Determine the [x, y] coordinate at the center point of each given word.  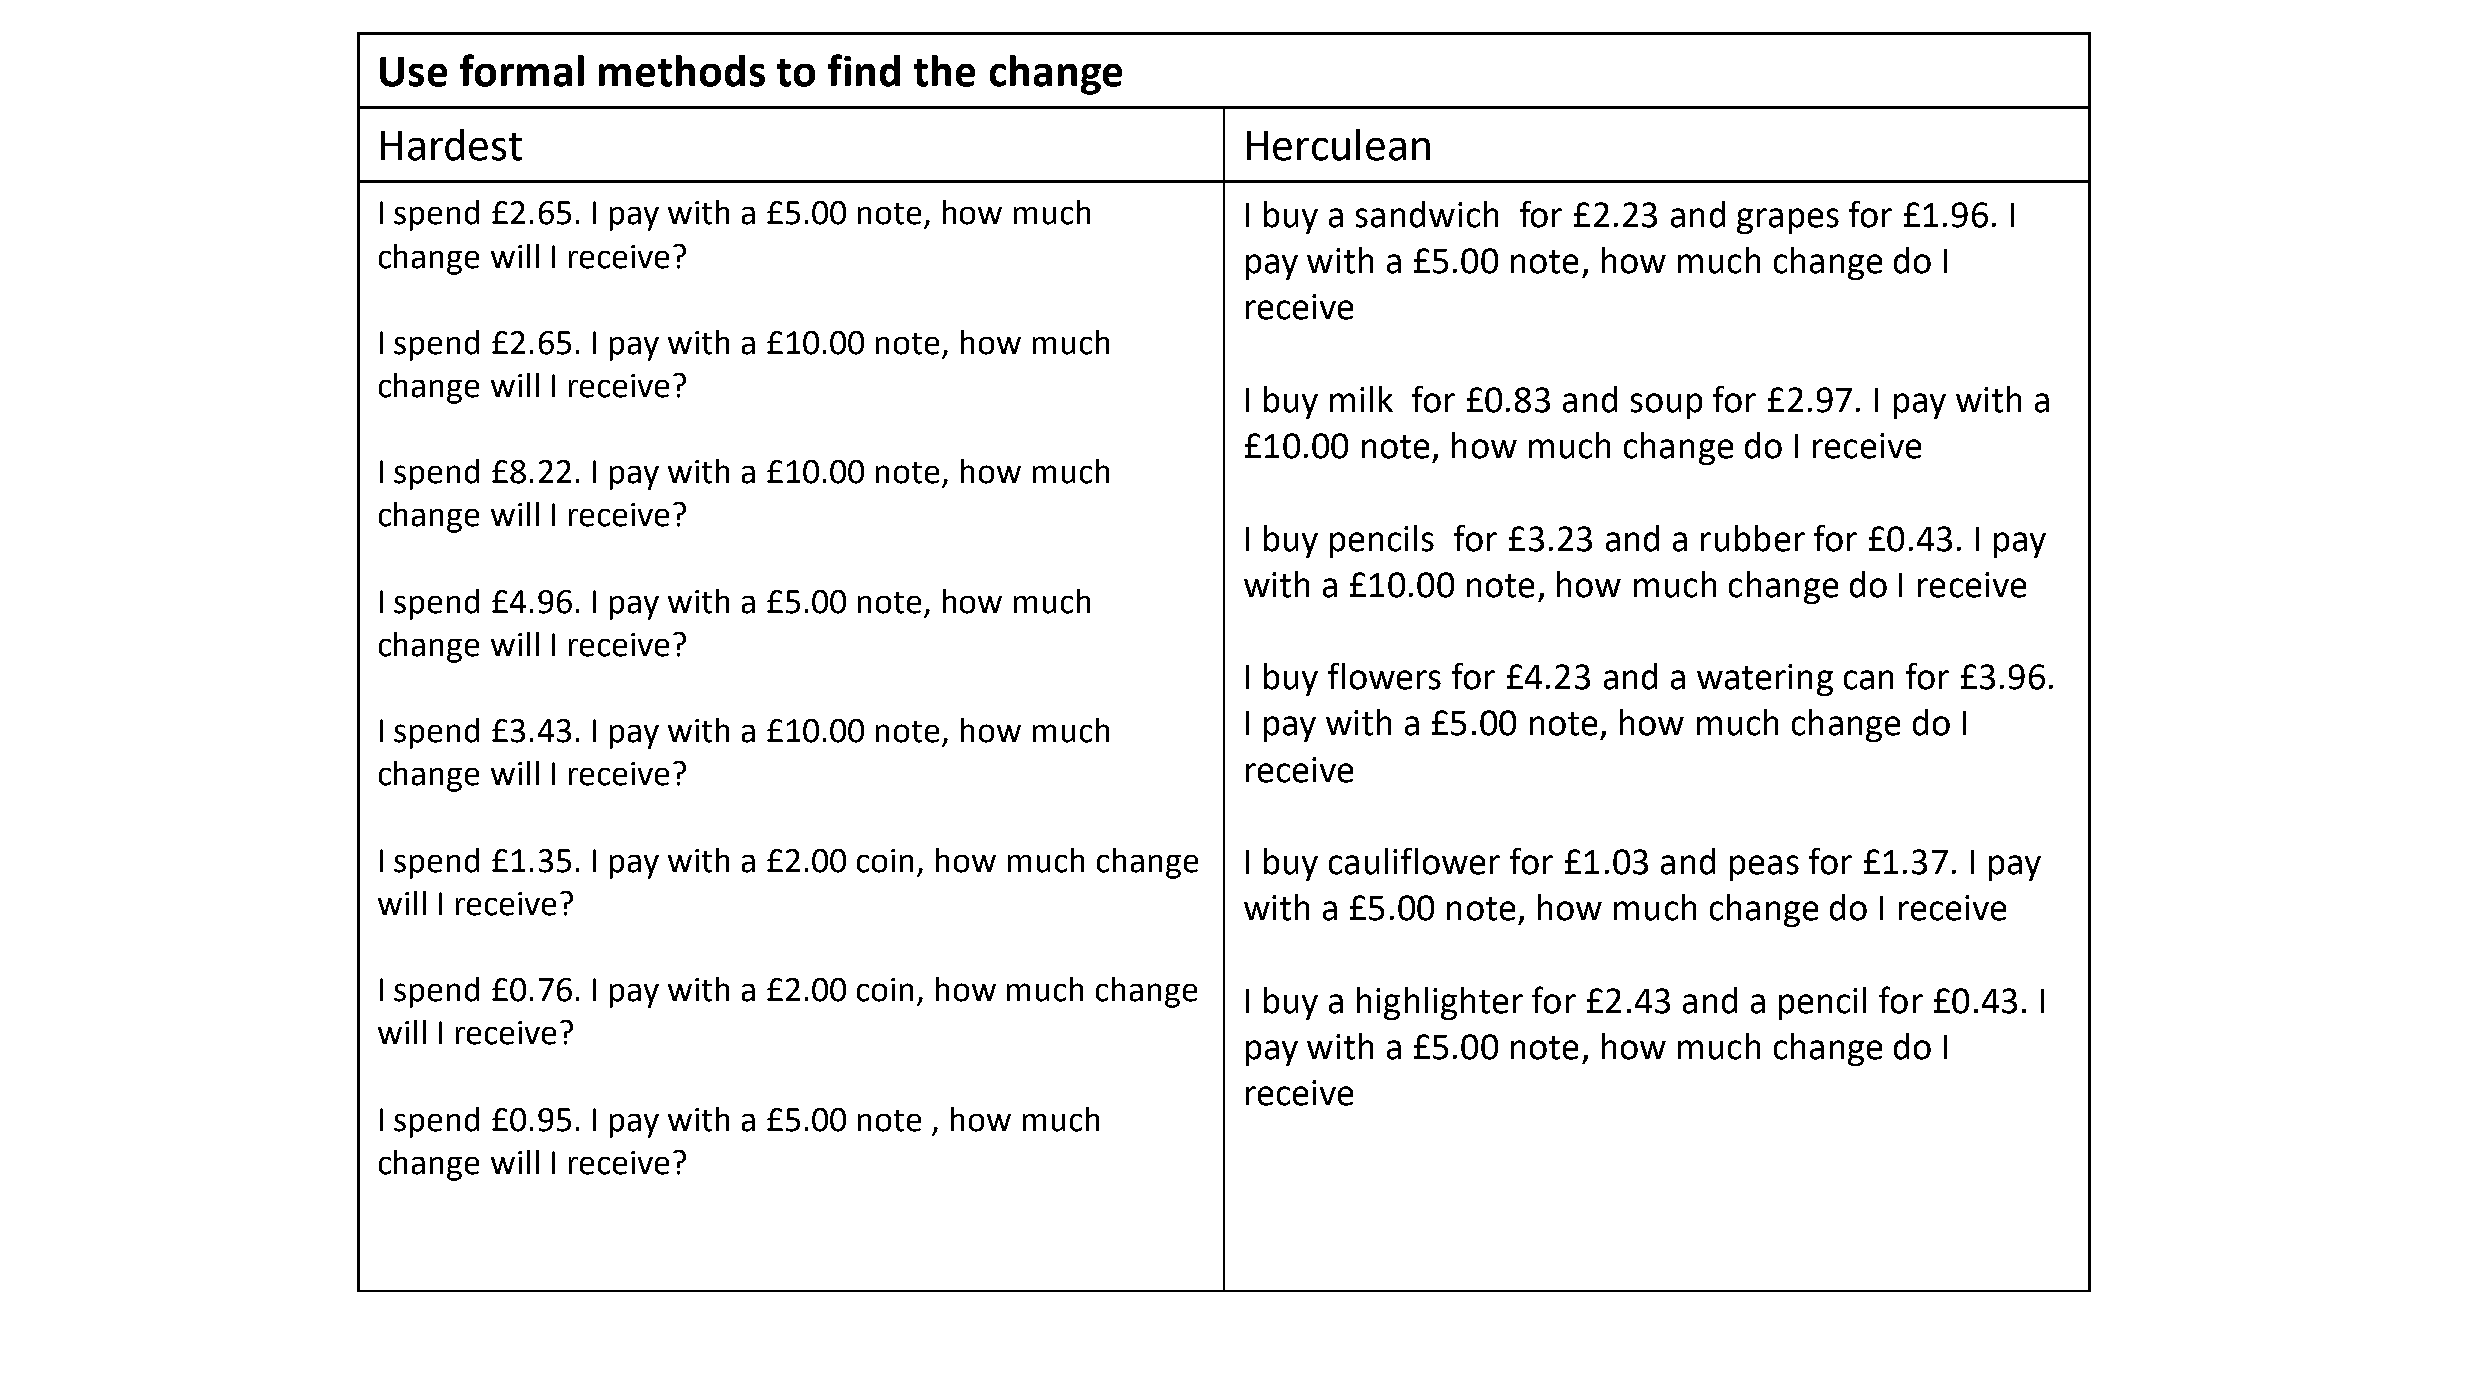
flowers [1384, 676]
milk [1361, 399]
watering [1765, 680]
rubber [1753, 538]
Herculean [1338, 145]
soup [1666, 406]
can [1868, 680]
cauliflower [1414, 861]
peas [1764, 868]
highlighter [1440, 1003]
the [944, 71]
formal [522, 70]
